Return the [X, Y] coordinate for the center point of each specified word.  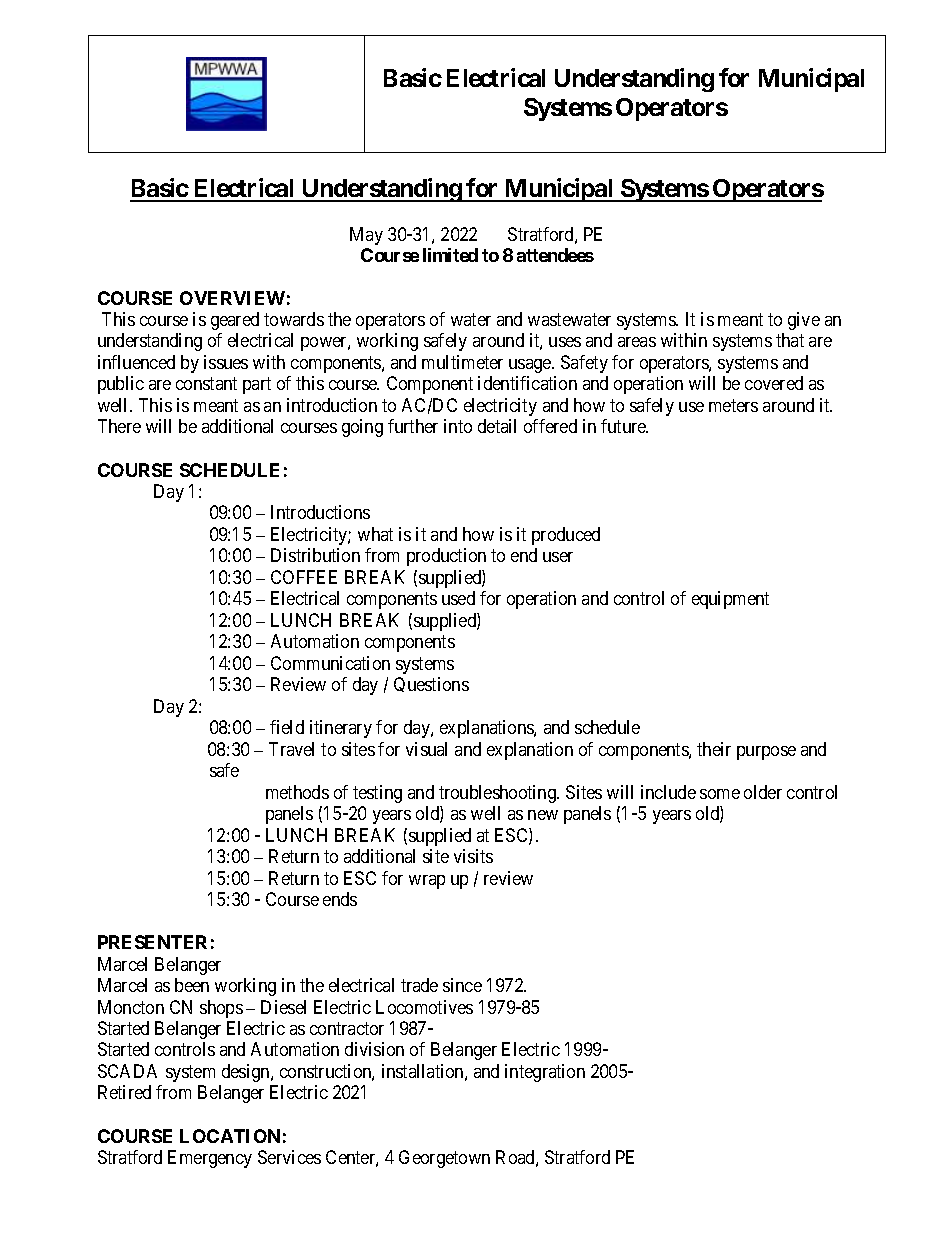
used [458, 598]
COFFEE [304, 577]
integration [545, 1073]
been [192, 985]
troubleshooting [498, 794]
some [720, 794]
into [458, 426]
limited [450, 255]
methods [297, 792]
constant [206, 384]
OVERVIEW [232, 298]
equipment [730, 600]
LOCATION [230, 1136]
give [804, 321]
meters [733, 405]
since [462, 985]
